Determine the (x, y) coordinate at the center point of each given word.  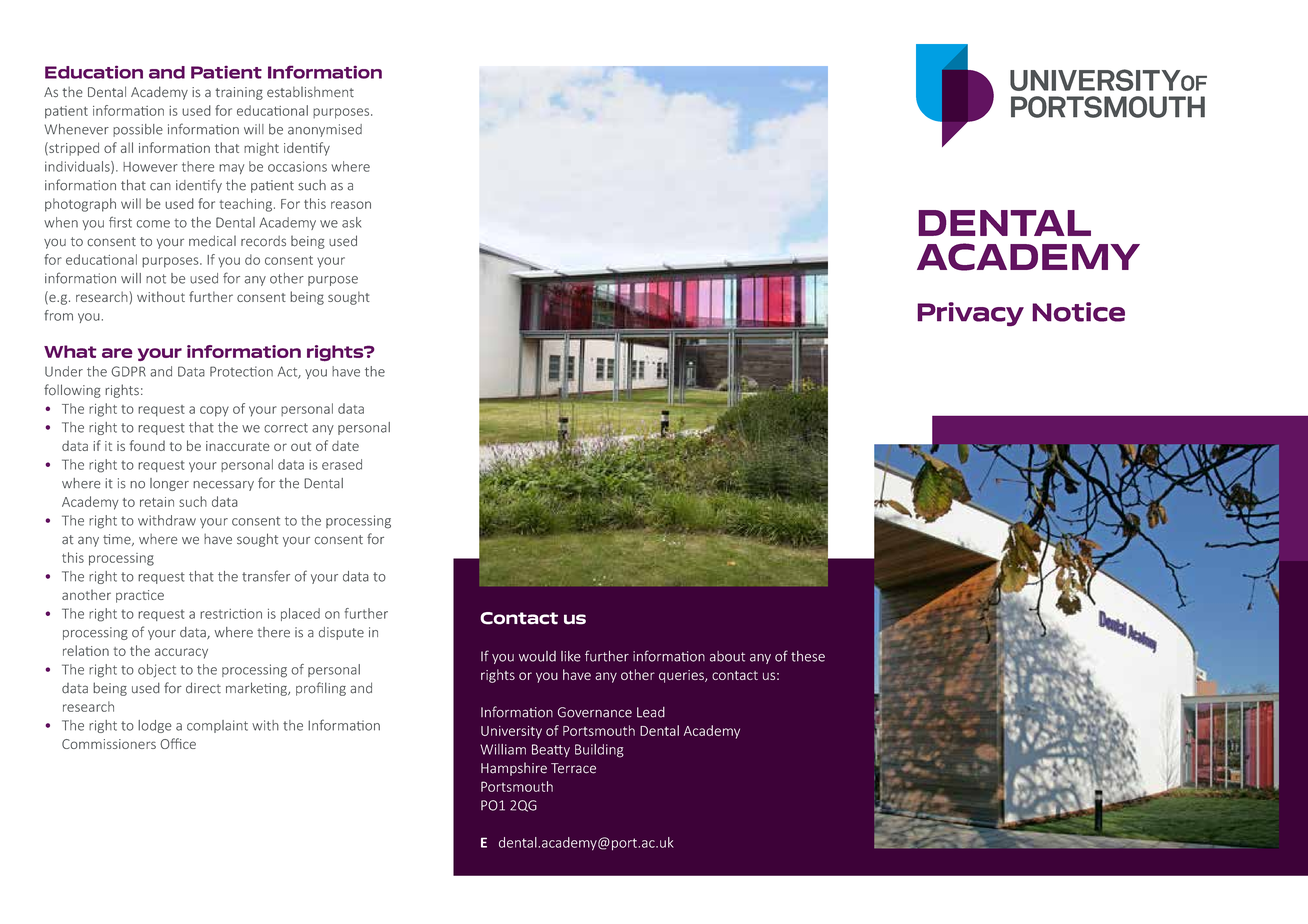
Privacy (970, 314)
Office (178, 743)
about (727, 656)
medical (212, 241)
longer (169, 484)
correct (286, 428)
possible (138, 130)
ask (351, 222)
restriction (231, 614)
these (808, 656)
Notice (1078, 312)
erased (342, 464)
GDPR (128, 371)
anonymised (325, 130)
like (571, 656)
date (345, 446)
